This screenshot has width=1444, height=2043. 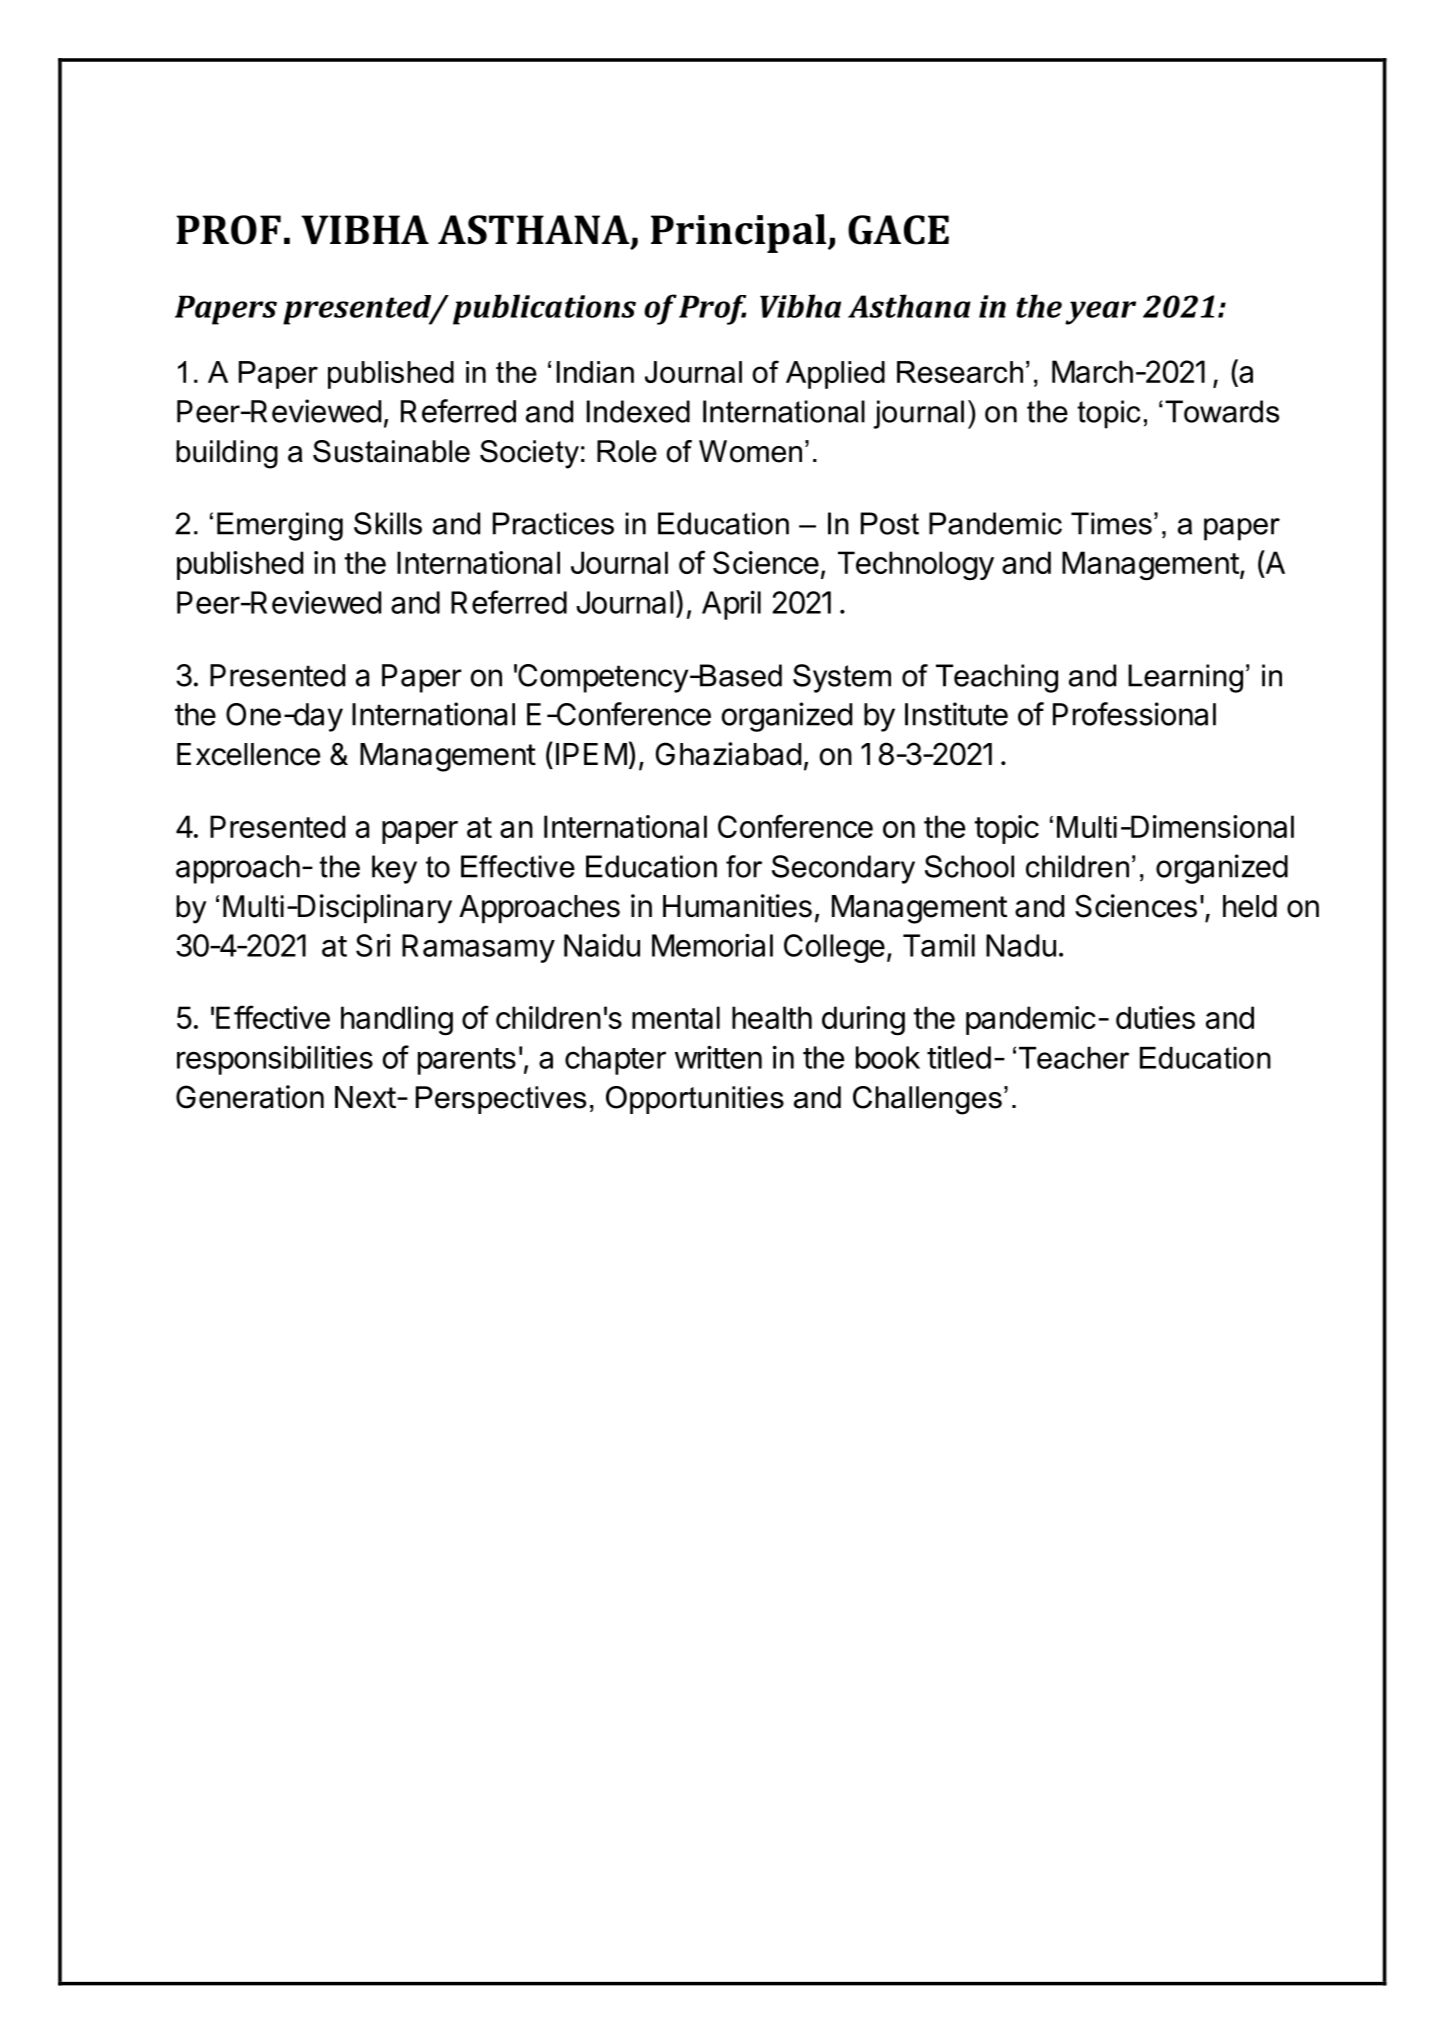 I want to click on Sustainable, so click(x=391, y=451).
